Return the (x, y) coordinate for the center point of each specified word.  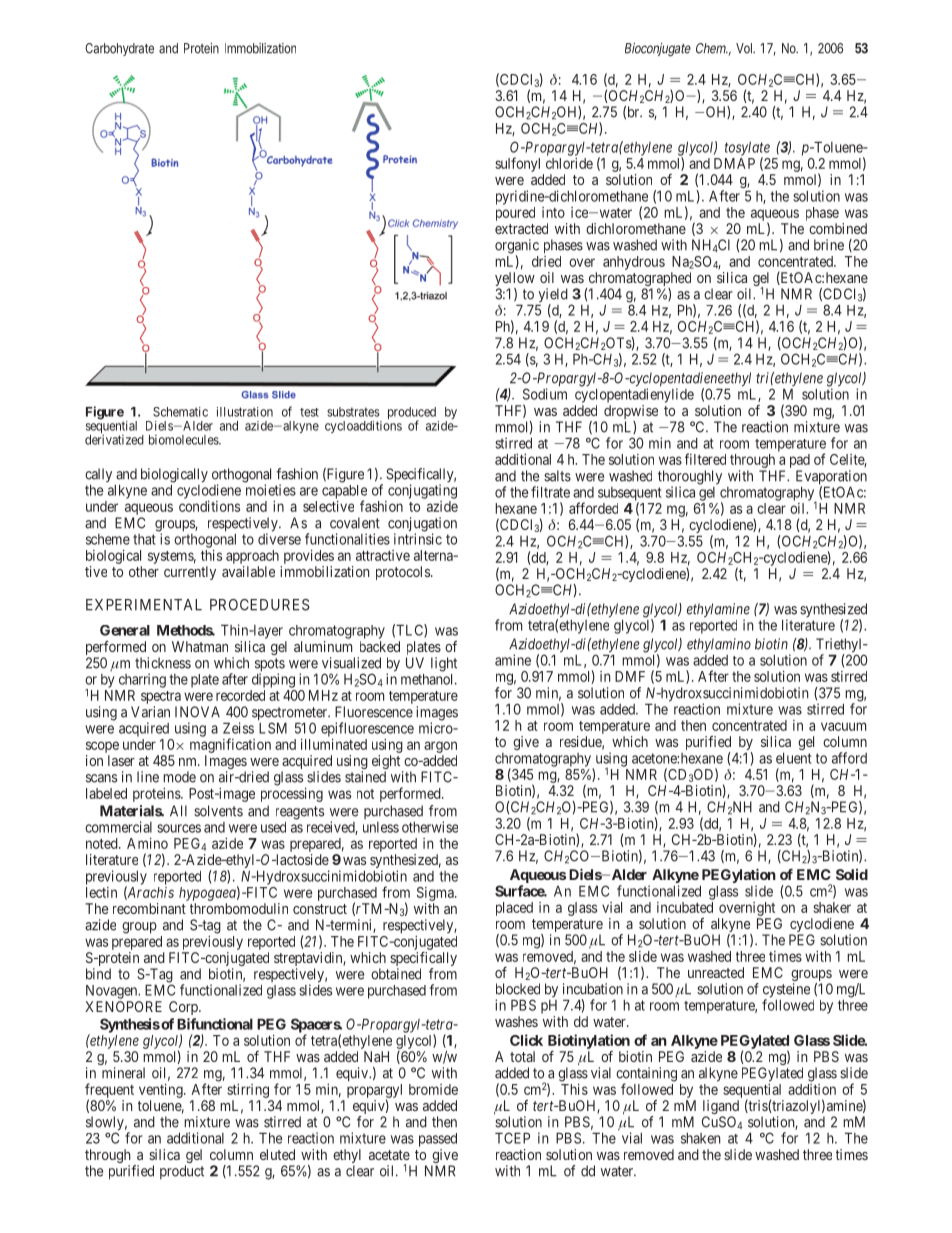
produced (412, 414)
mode (179, 777)
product (182, 1172)
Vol (745, 48)
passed (438, 1140)
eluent (794, 758)
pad (800, 462)
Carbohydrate (119, 49)
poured (515, 214)
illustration (245, 412)
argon (440, 747)
